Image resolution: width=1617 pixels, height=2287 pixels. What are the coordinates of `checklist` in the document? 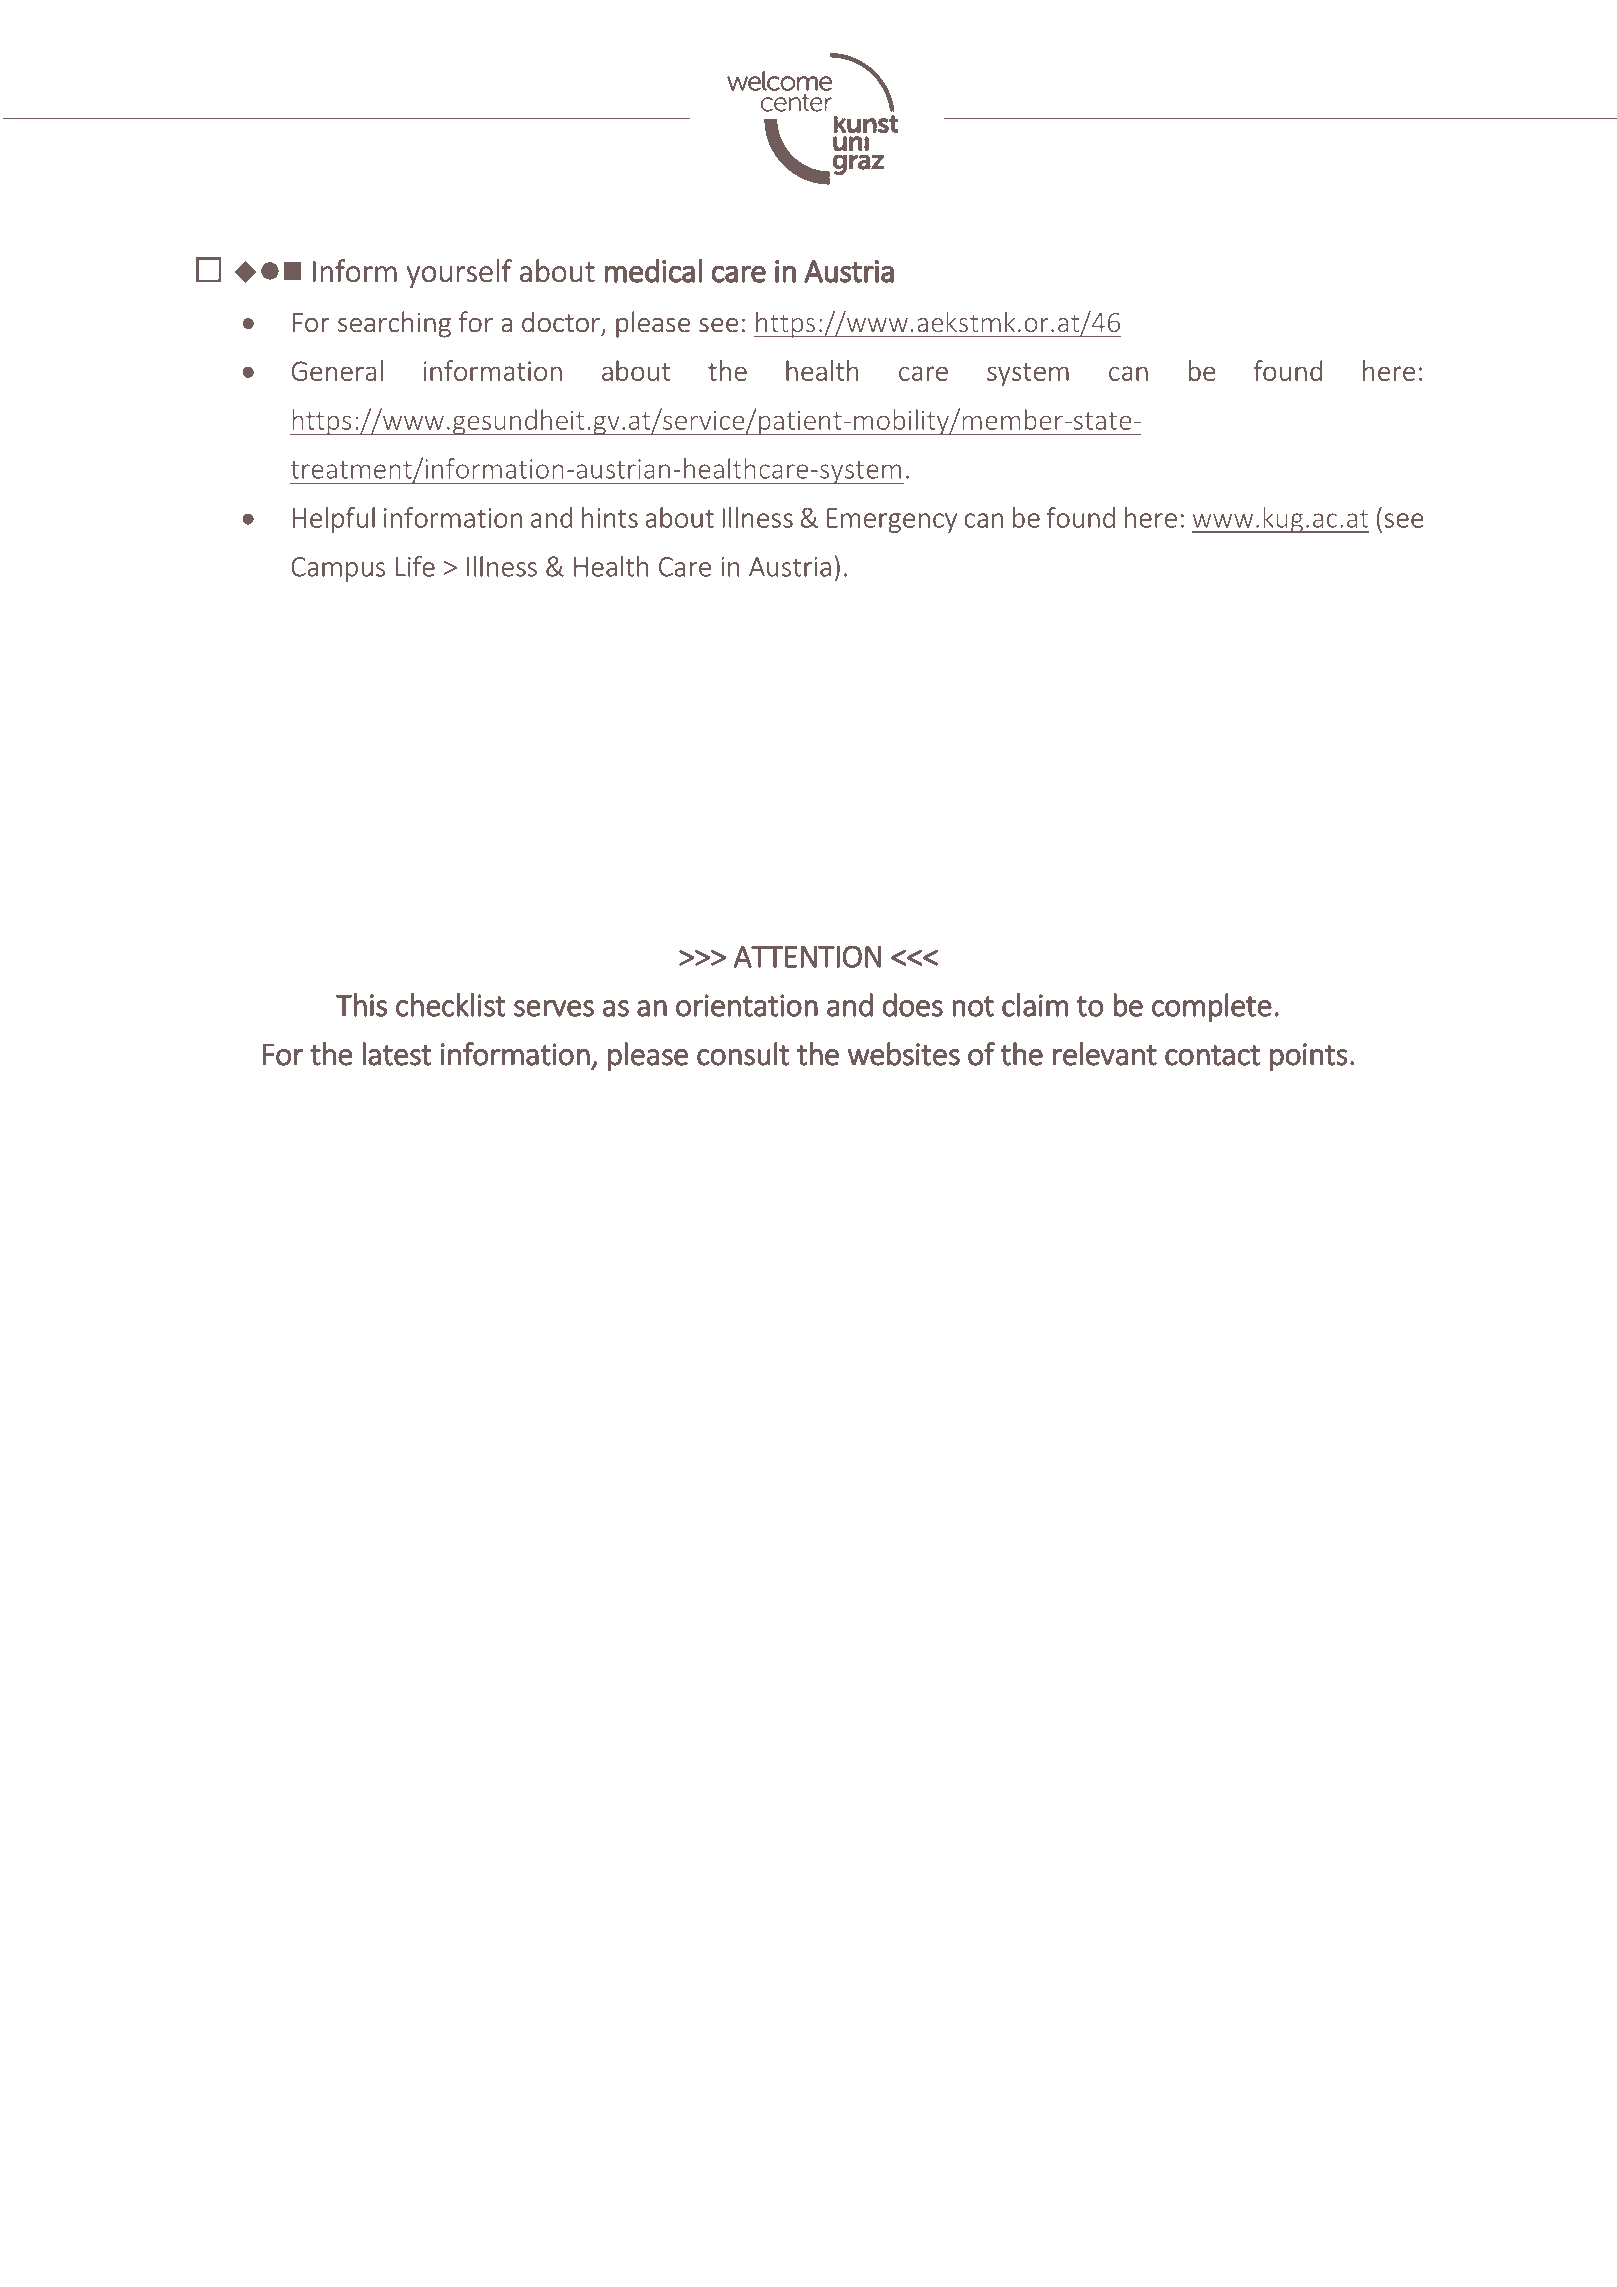 It's located at (450, 1005).
